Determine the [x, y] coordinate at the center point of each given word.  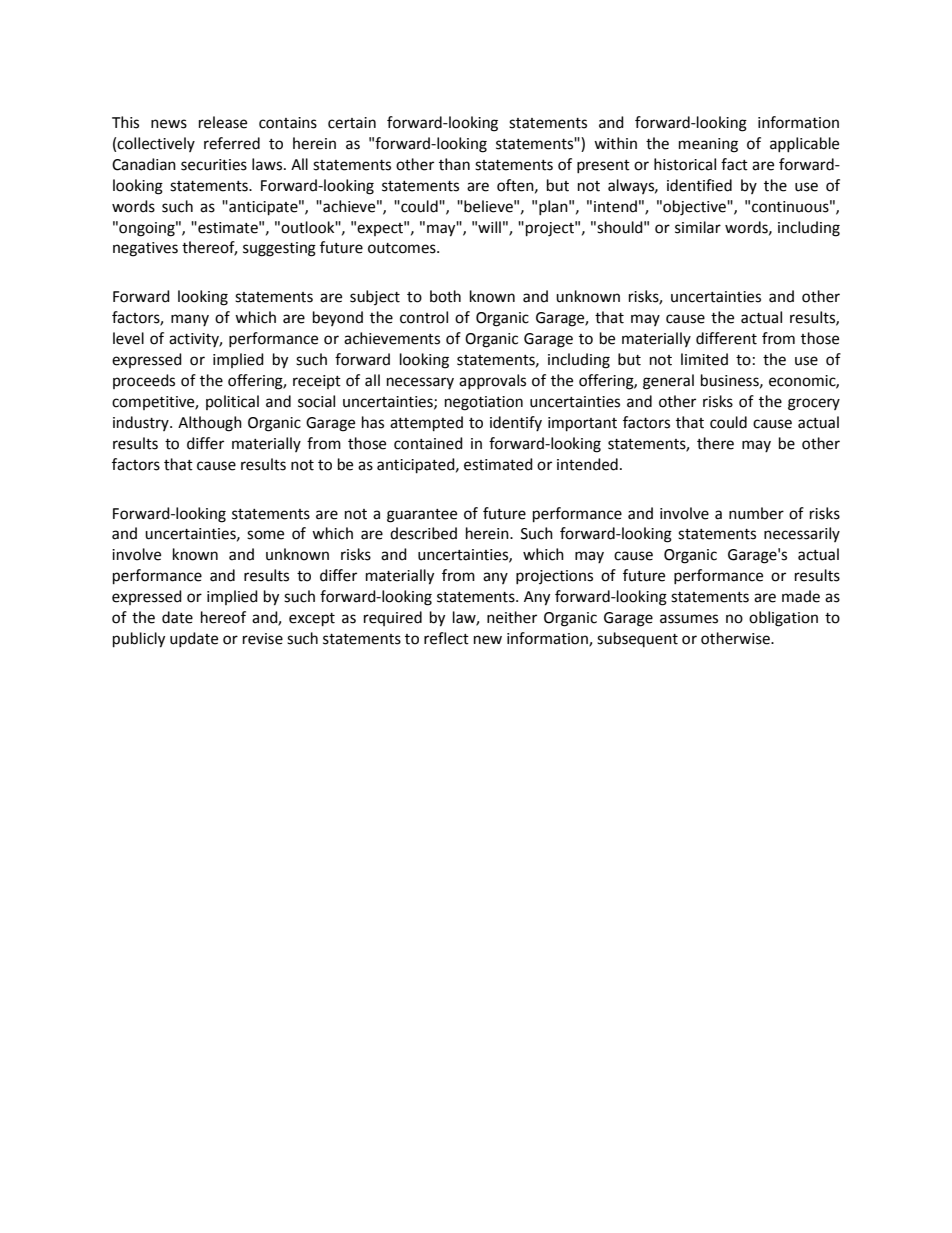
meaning [708, 145]
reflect [446, 638]
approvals [492, 381]
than [454, 164]
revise [263, 639]
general [668, 382]
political [232, 402]
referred [232, 143]
